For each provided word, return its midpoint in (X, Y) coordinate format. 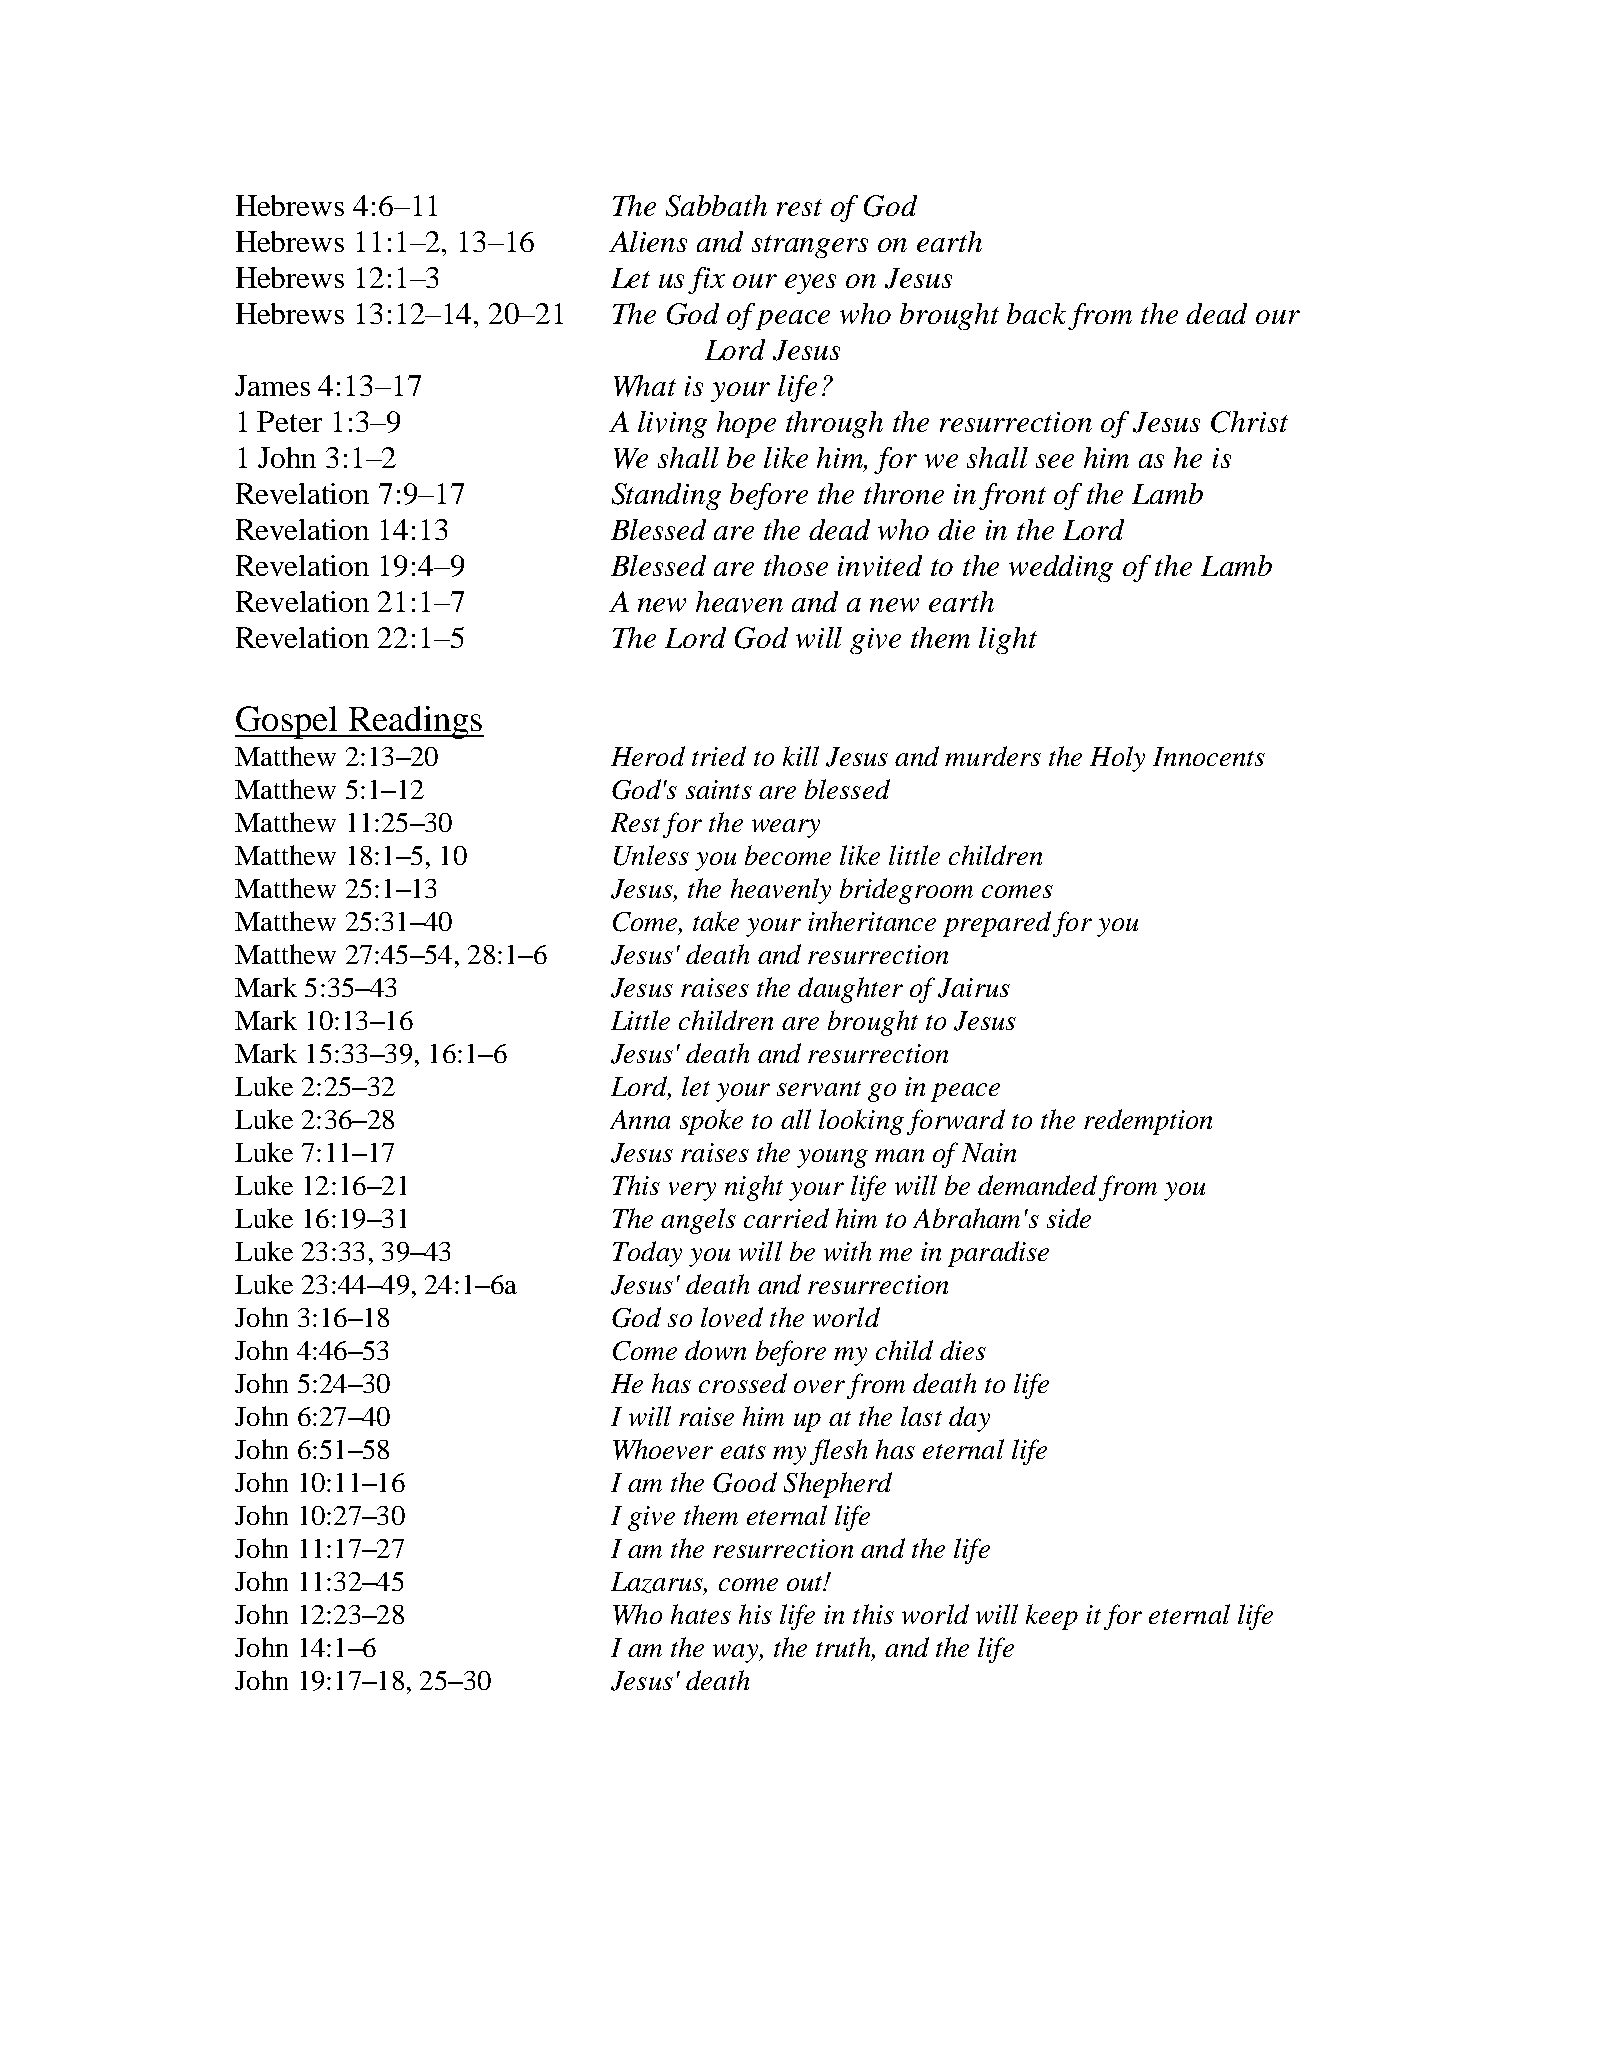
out (806, 1583)
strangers (810, 246)
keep (1052, 1617)
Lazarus (658, 1583)
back (1036, 313)
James (272, 385)
